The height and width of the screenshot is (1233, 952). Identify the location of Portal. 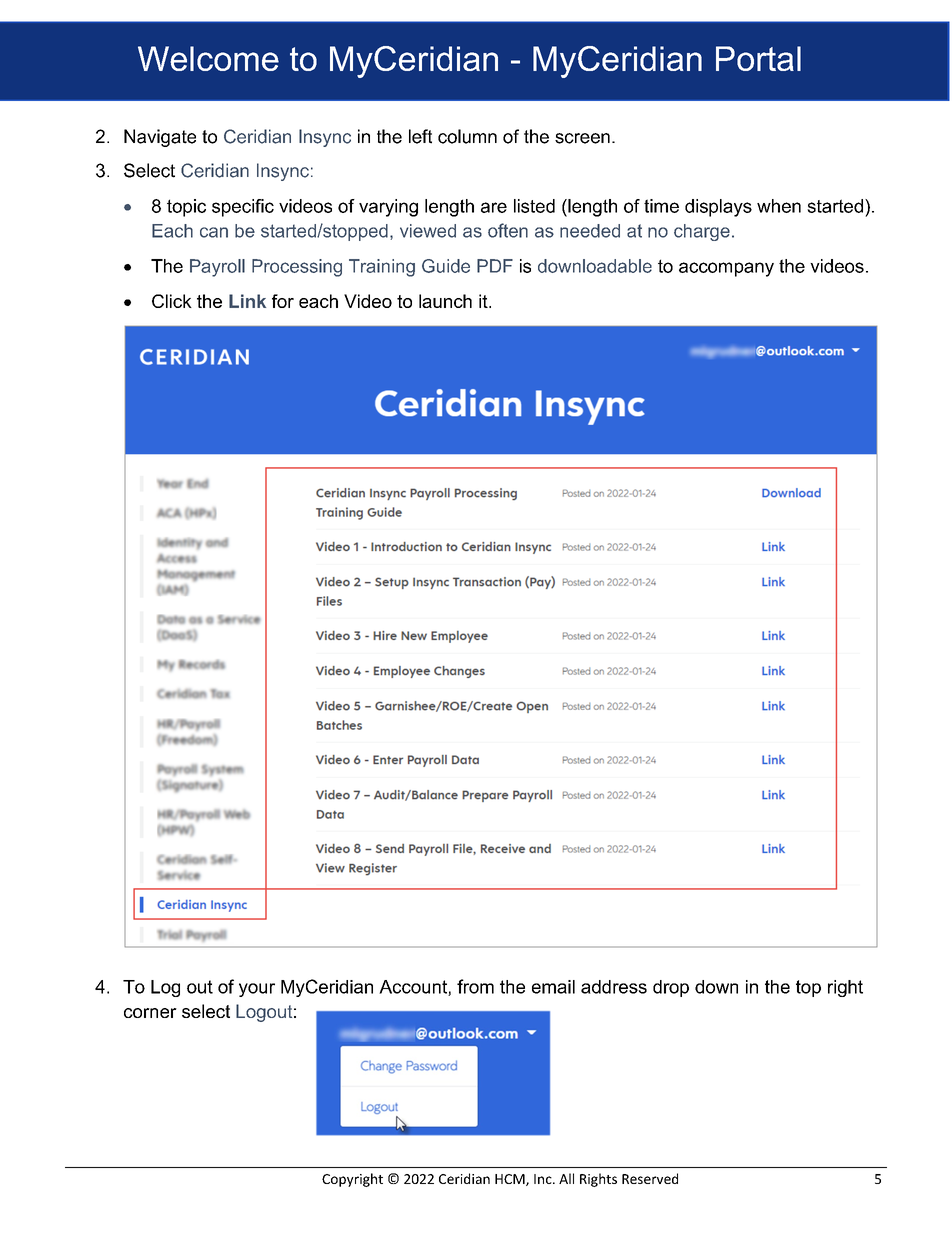
(758, 58).
